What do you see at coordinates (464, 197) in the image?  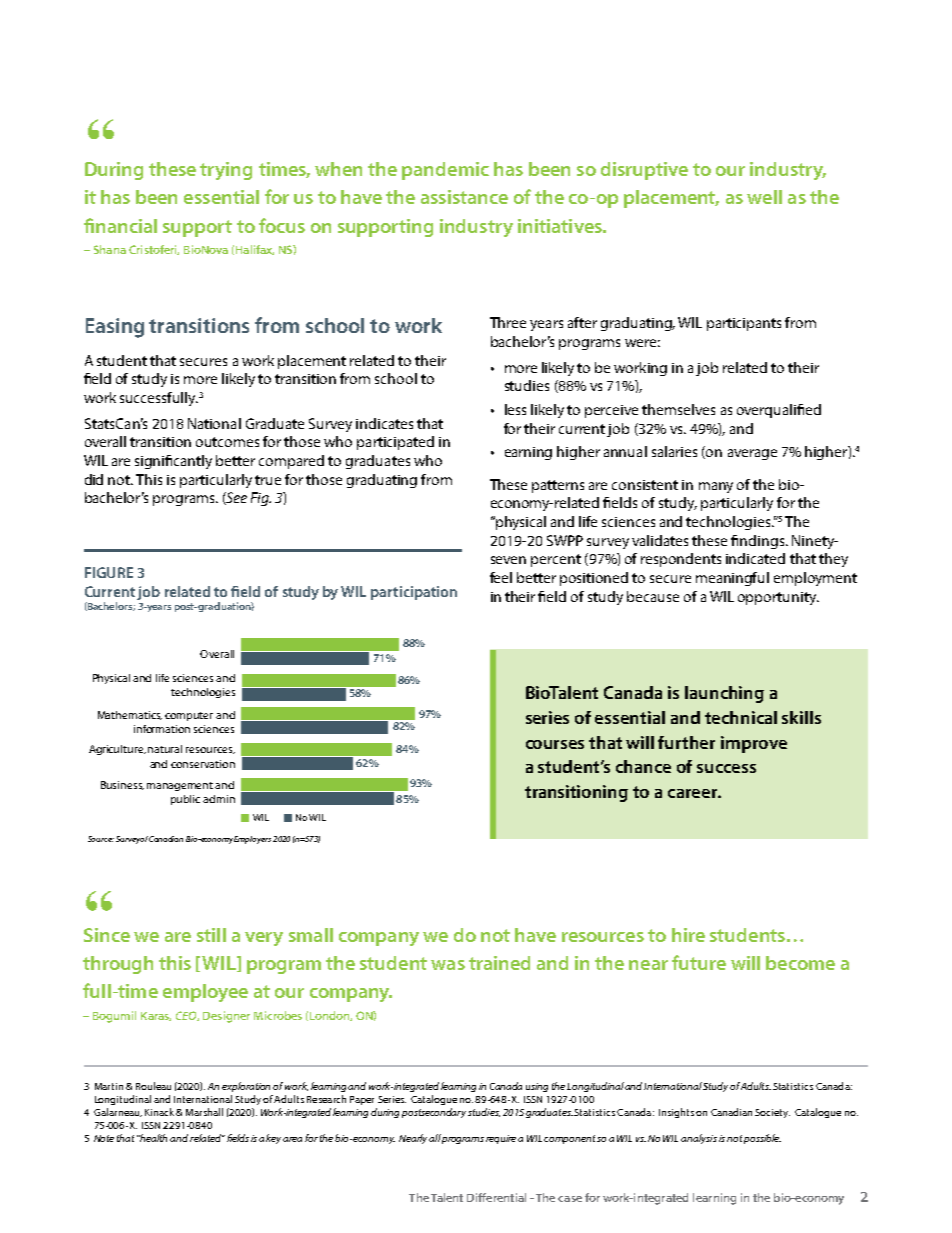 I see `assistance` at bounding box center [464, 197].
